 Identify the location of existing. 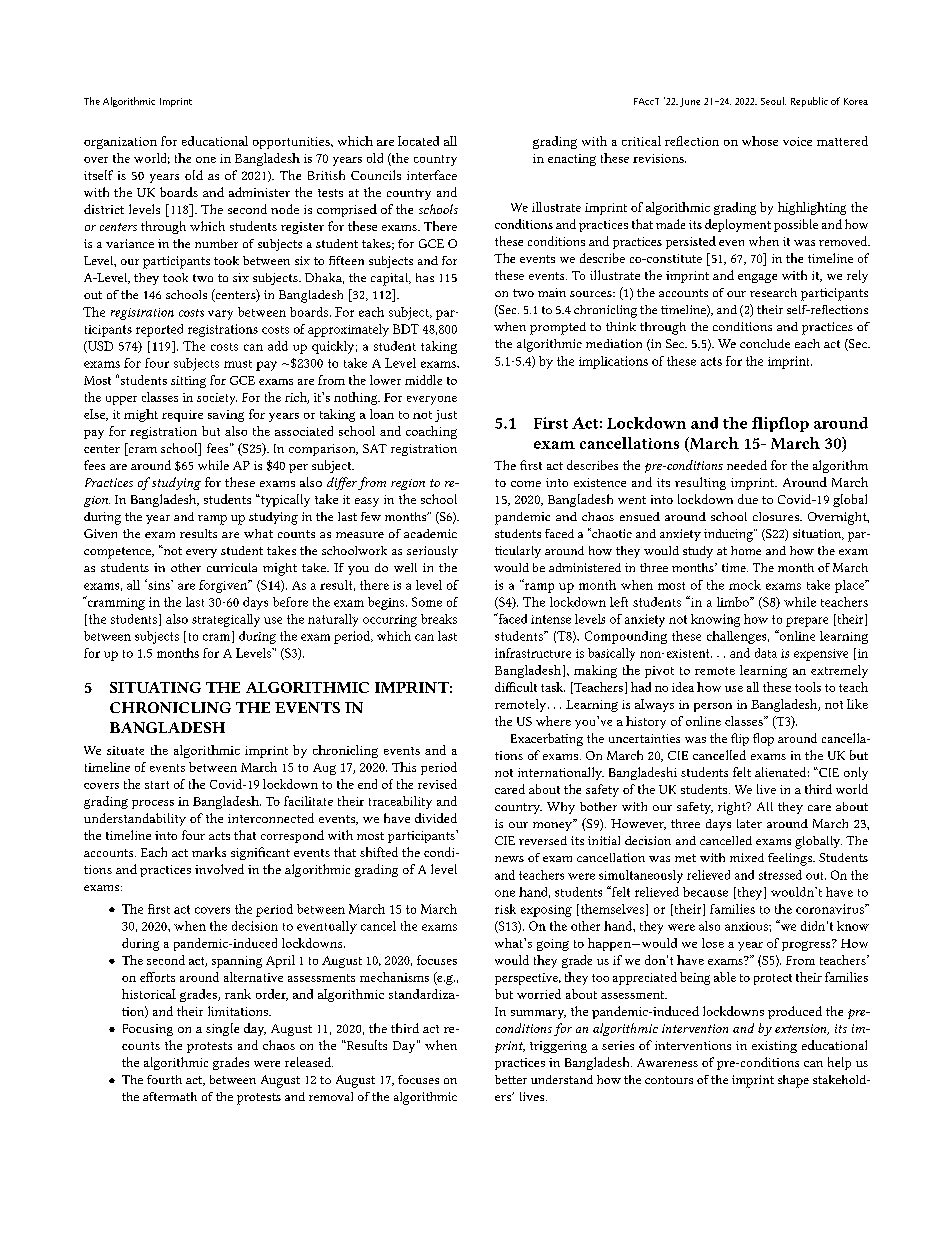
(774, 1047).
